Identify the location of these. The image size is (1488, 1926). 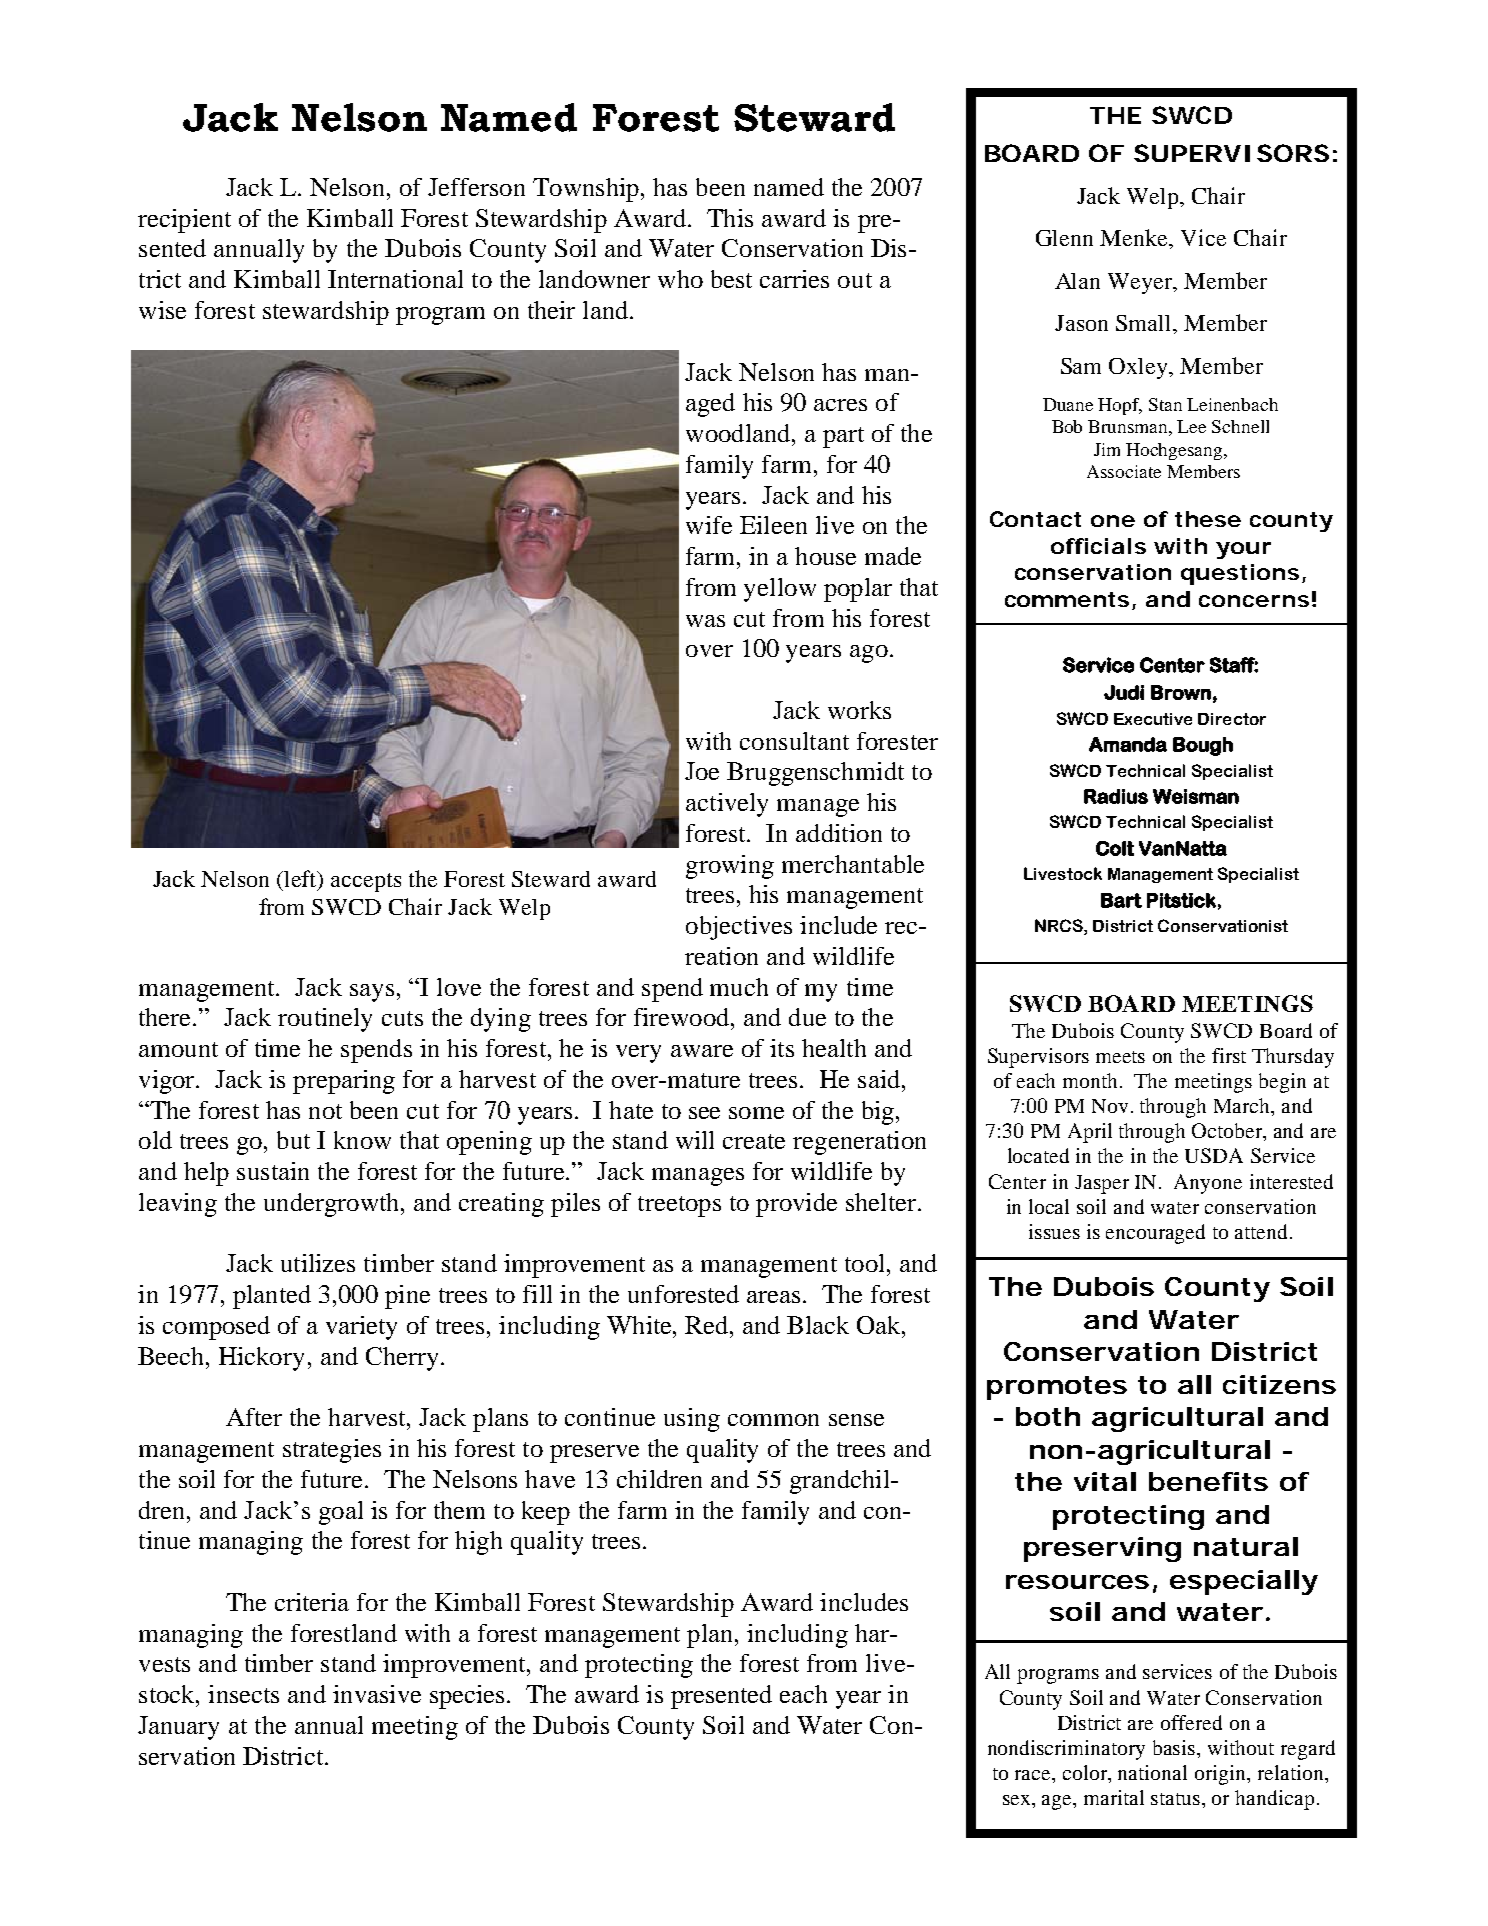
(1208, 519).
